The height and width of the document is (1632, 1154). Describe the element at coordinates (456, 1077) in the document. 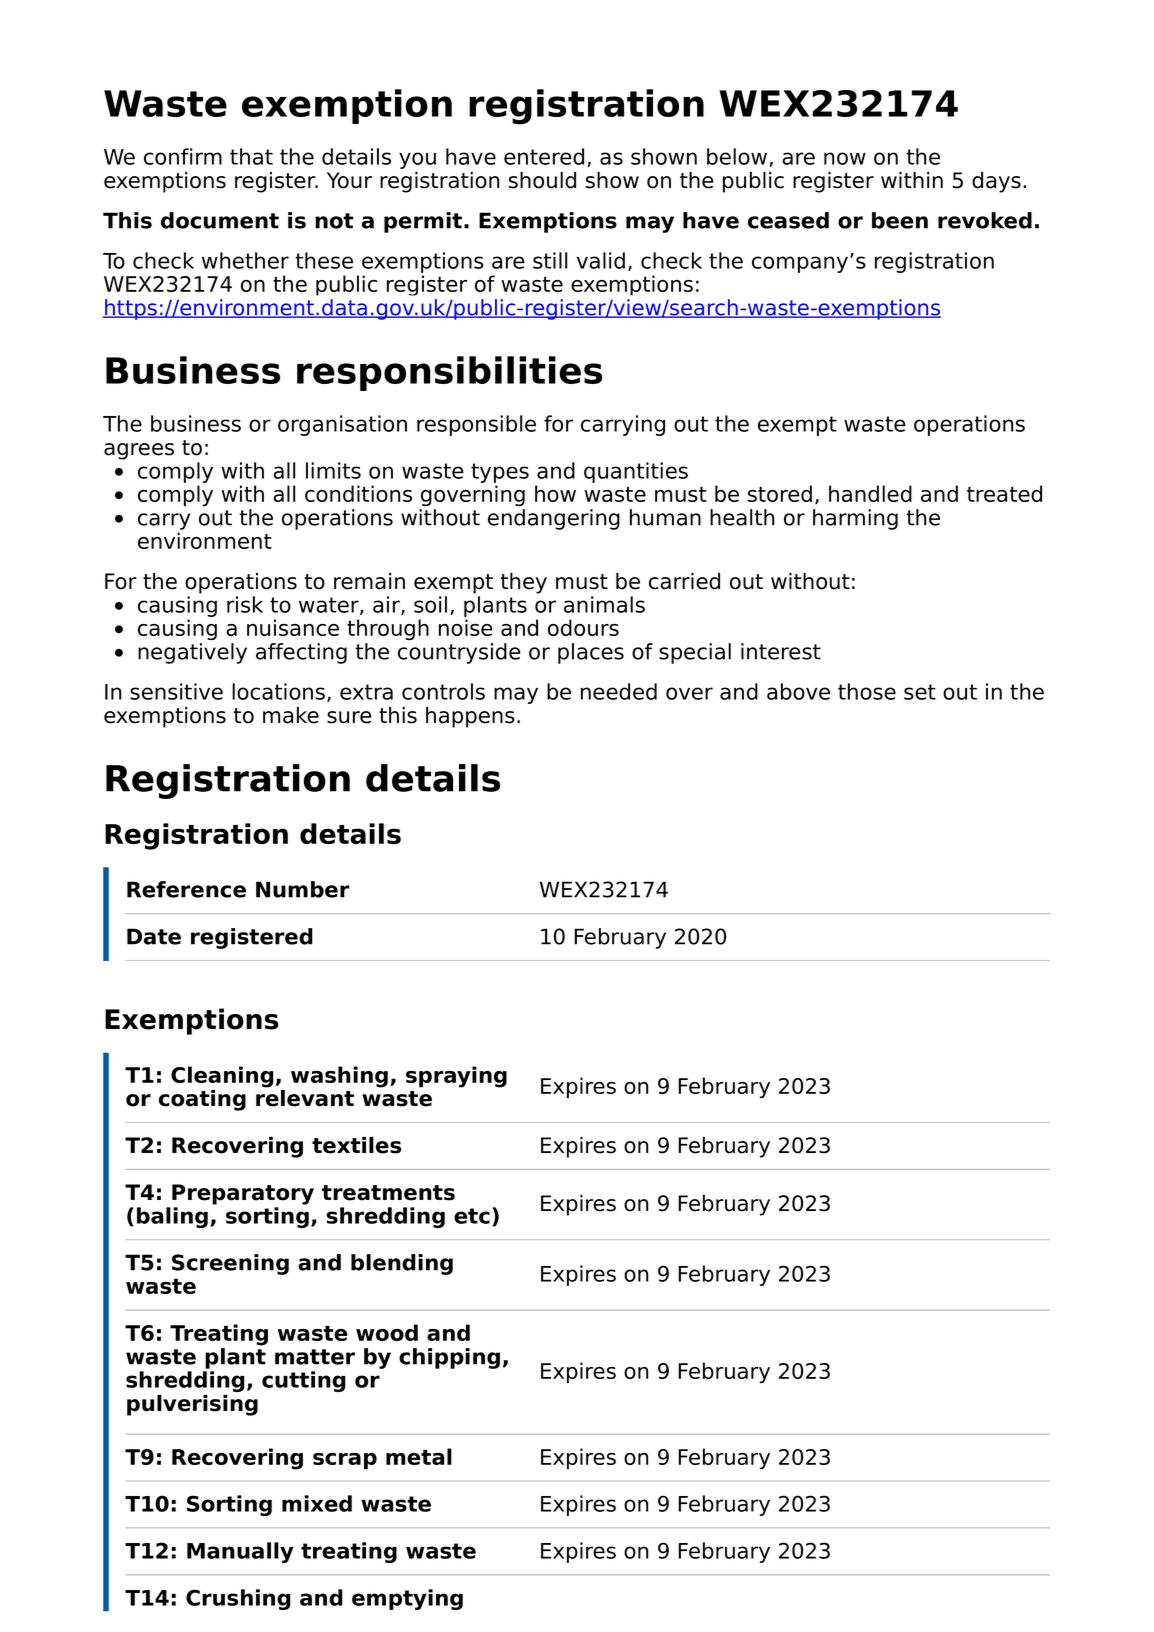

I see `spraying` at that location.
